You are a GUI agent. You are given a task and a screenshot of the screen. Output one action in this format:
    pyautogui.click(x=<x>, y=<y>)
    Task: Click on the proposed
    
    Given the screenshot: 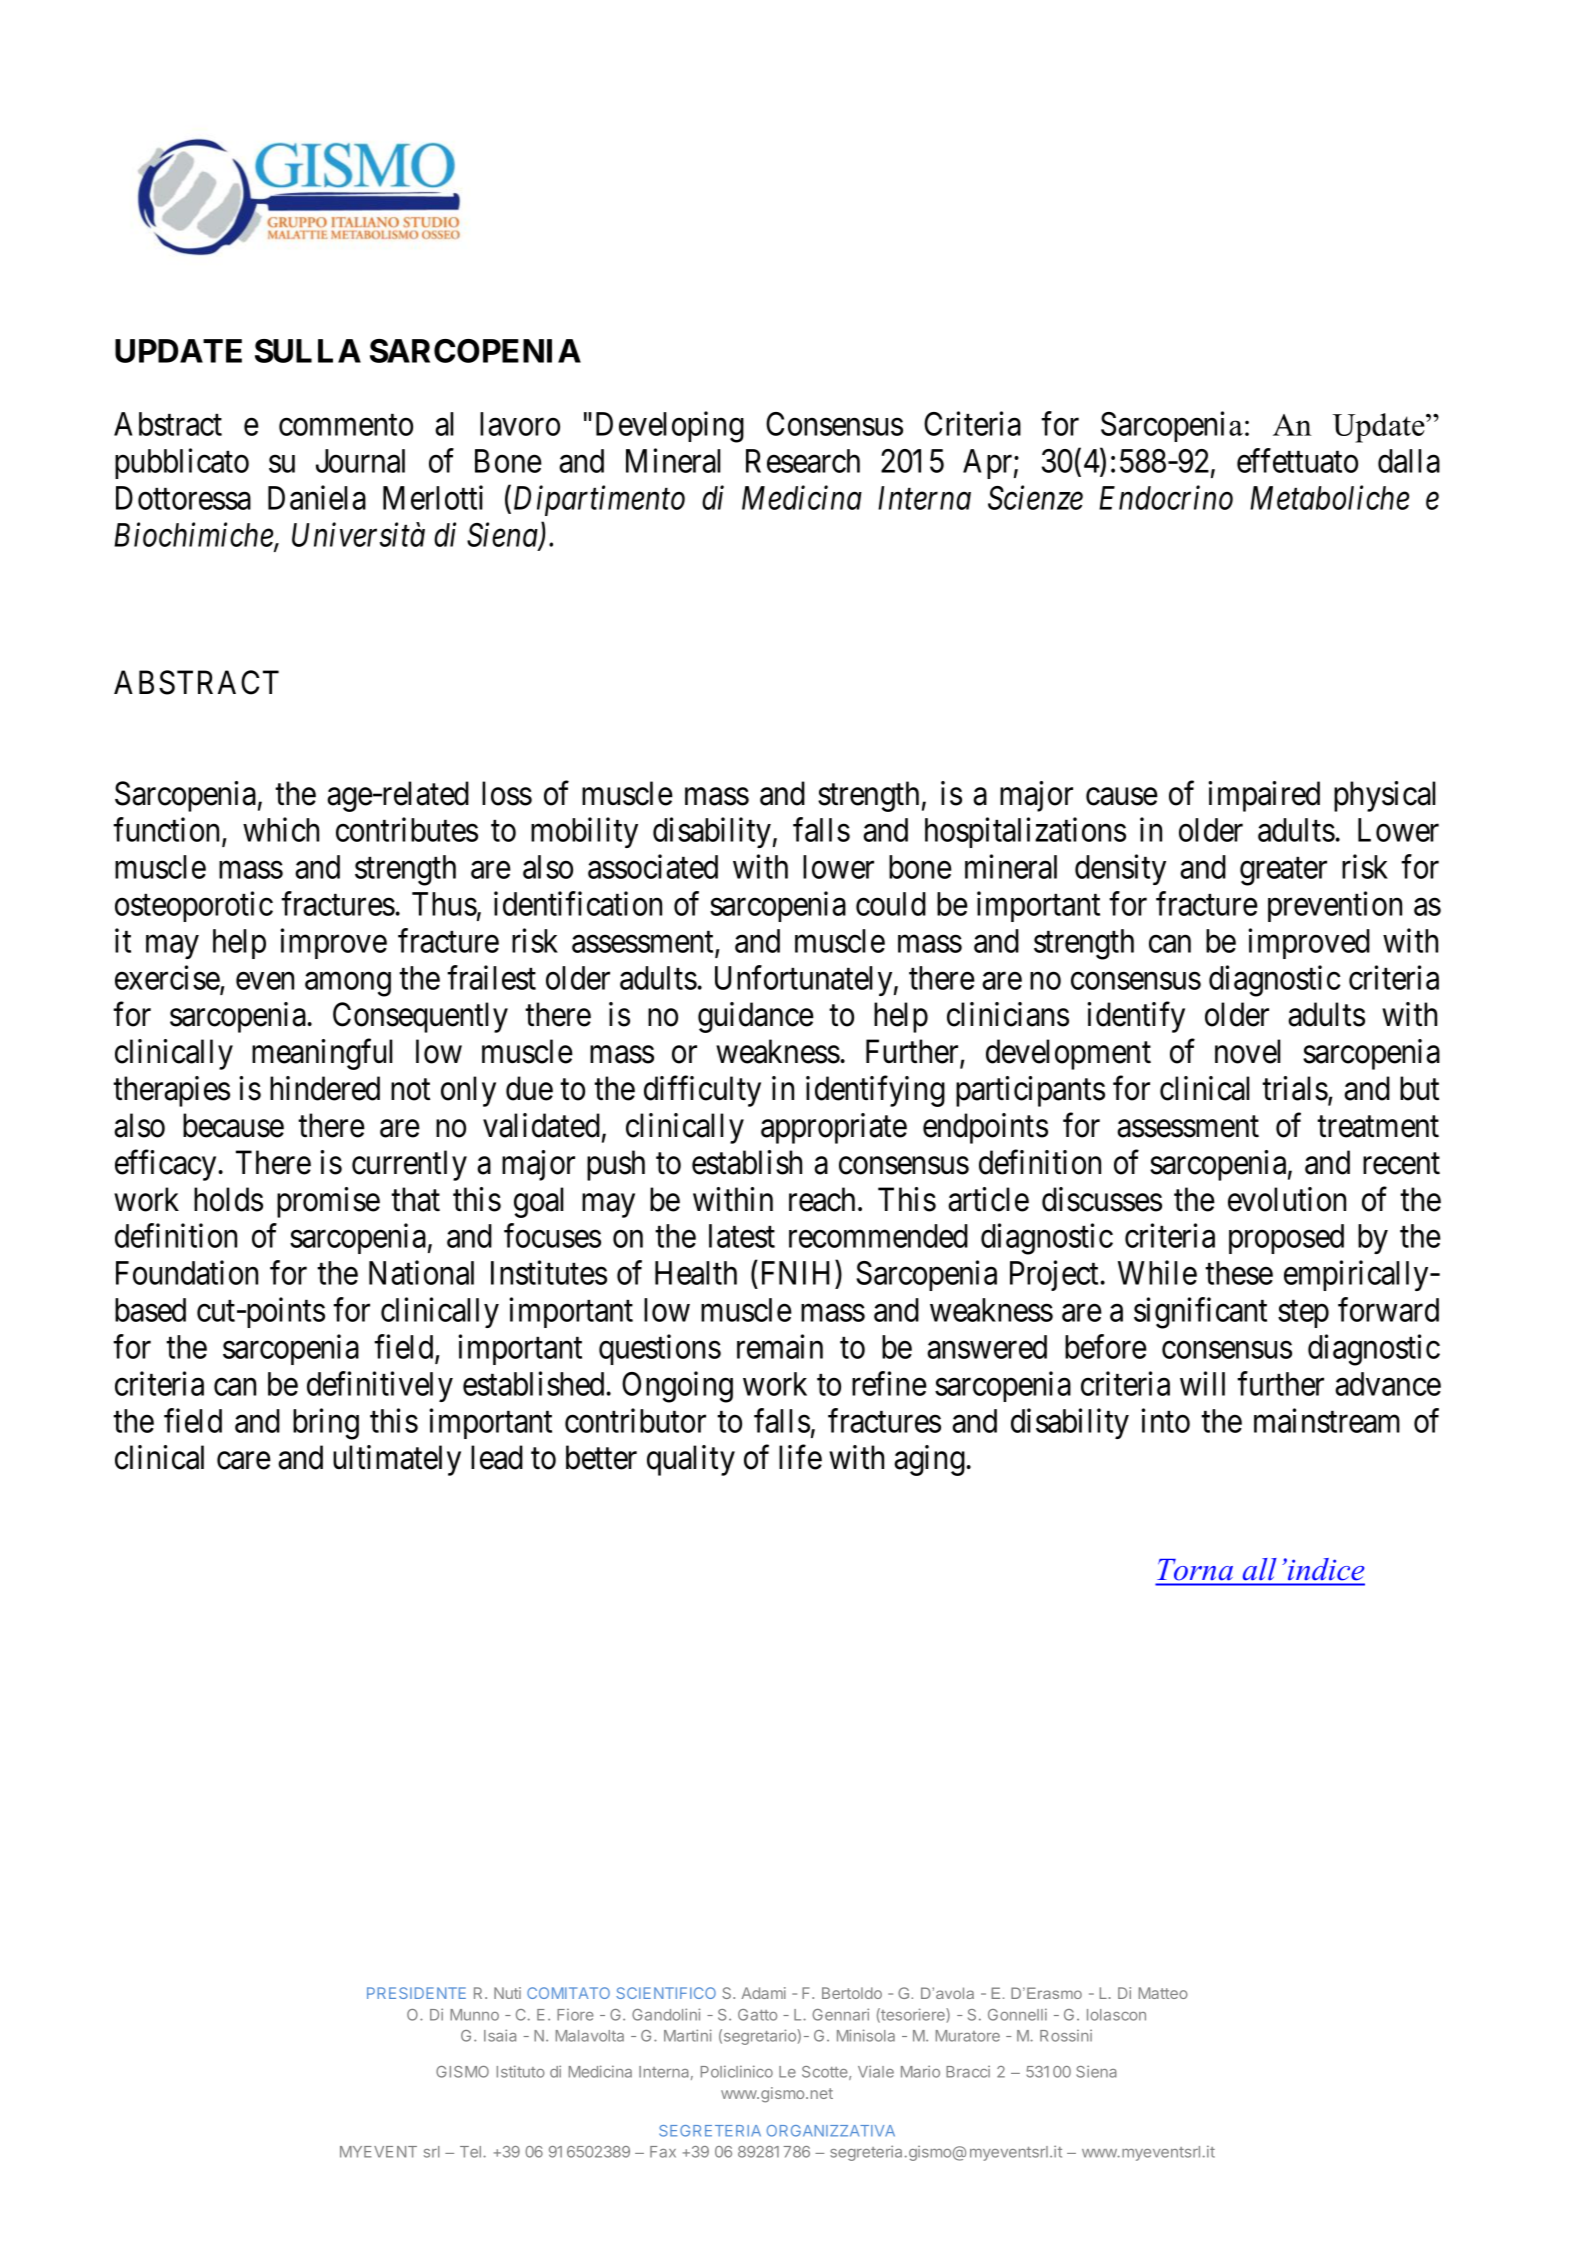 What is the action you would take?
    pyautogui.click(x=1286, y=1239)
